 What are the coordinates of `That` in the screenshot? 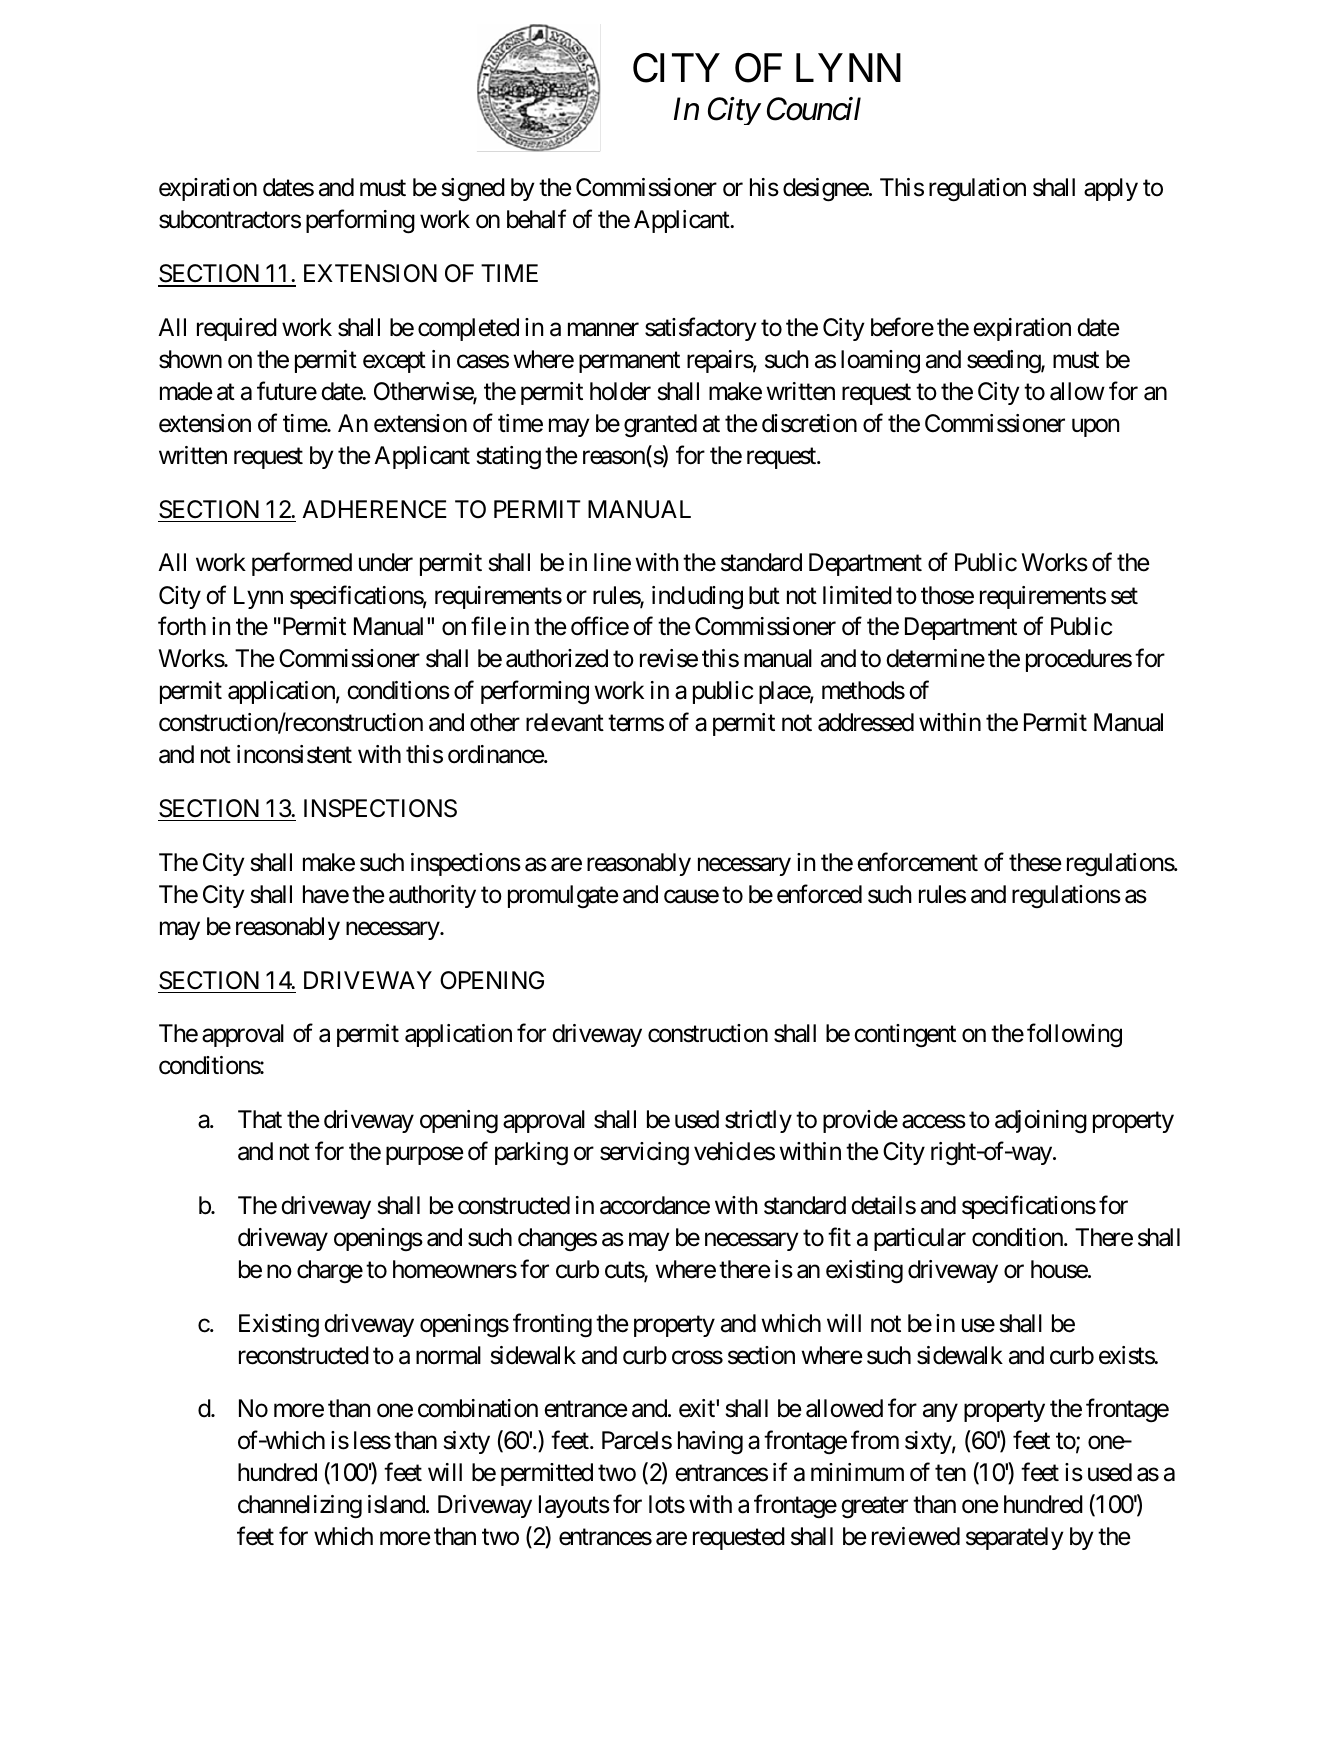 It's located at (260, 1119).
